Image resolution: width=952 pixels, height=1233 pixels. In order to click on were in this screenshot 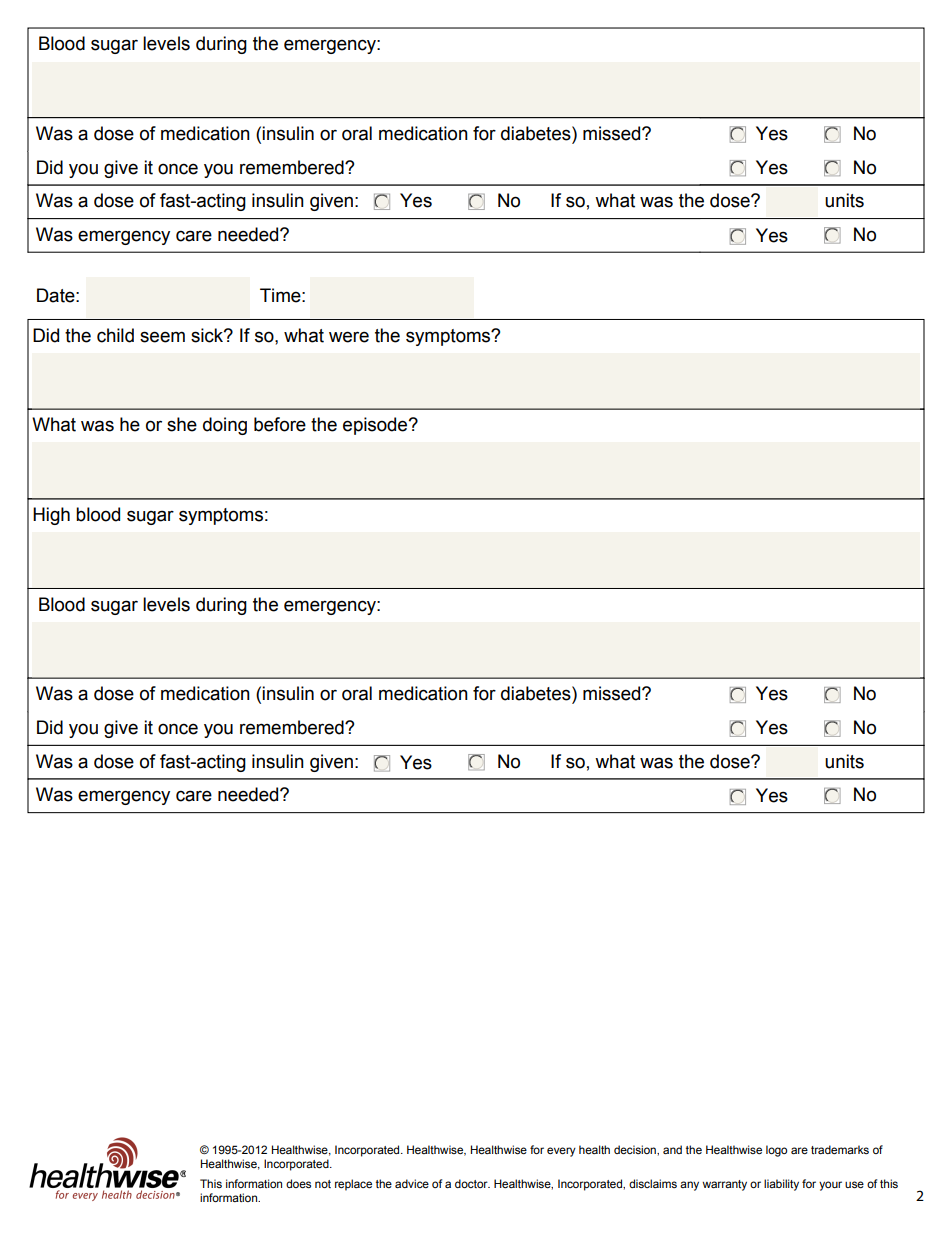, I will do `click(349, 337)`.
